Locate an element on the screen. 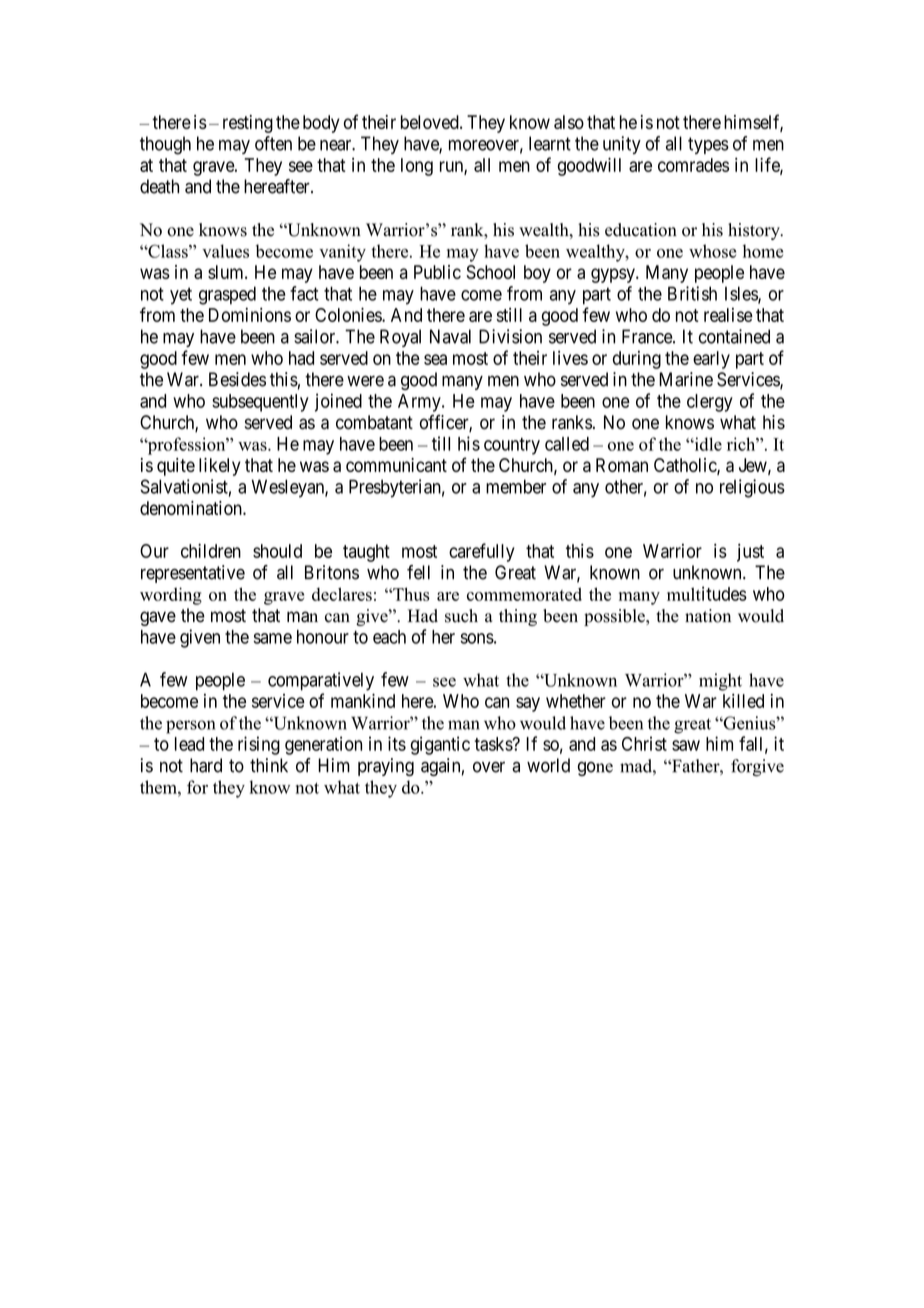 The width and height of the screenshot is (924, 1308). rising is located at coordinates (259, 745).
